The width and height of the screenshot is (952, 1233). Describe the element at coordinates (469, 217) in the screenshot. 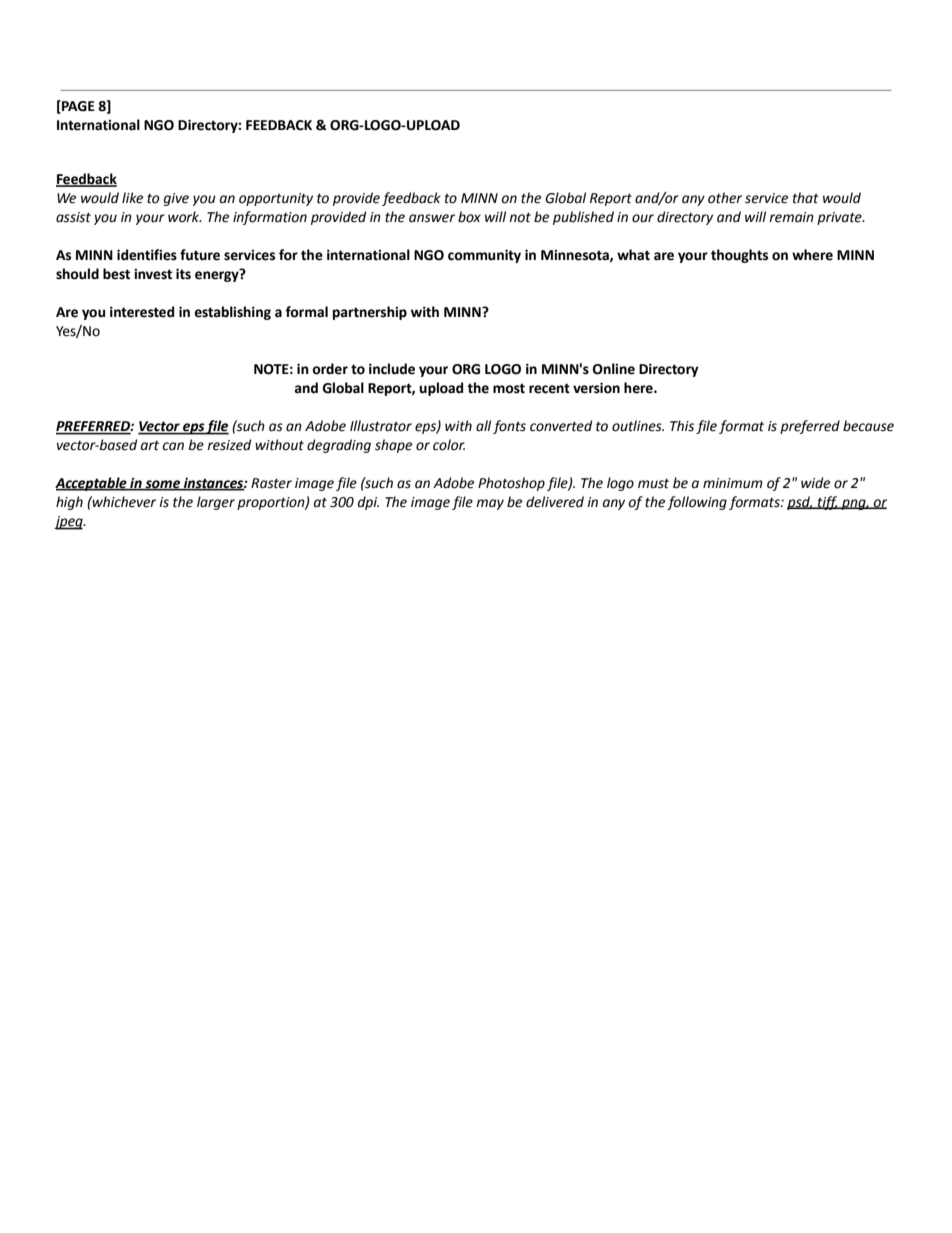

I see `box` at that location.
